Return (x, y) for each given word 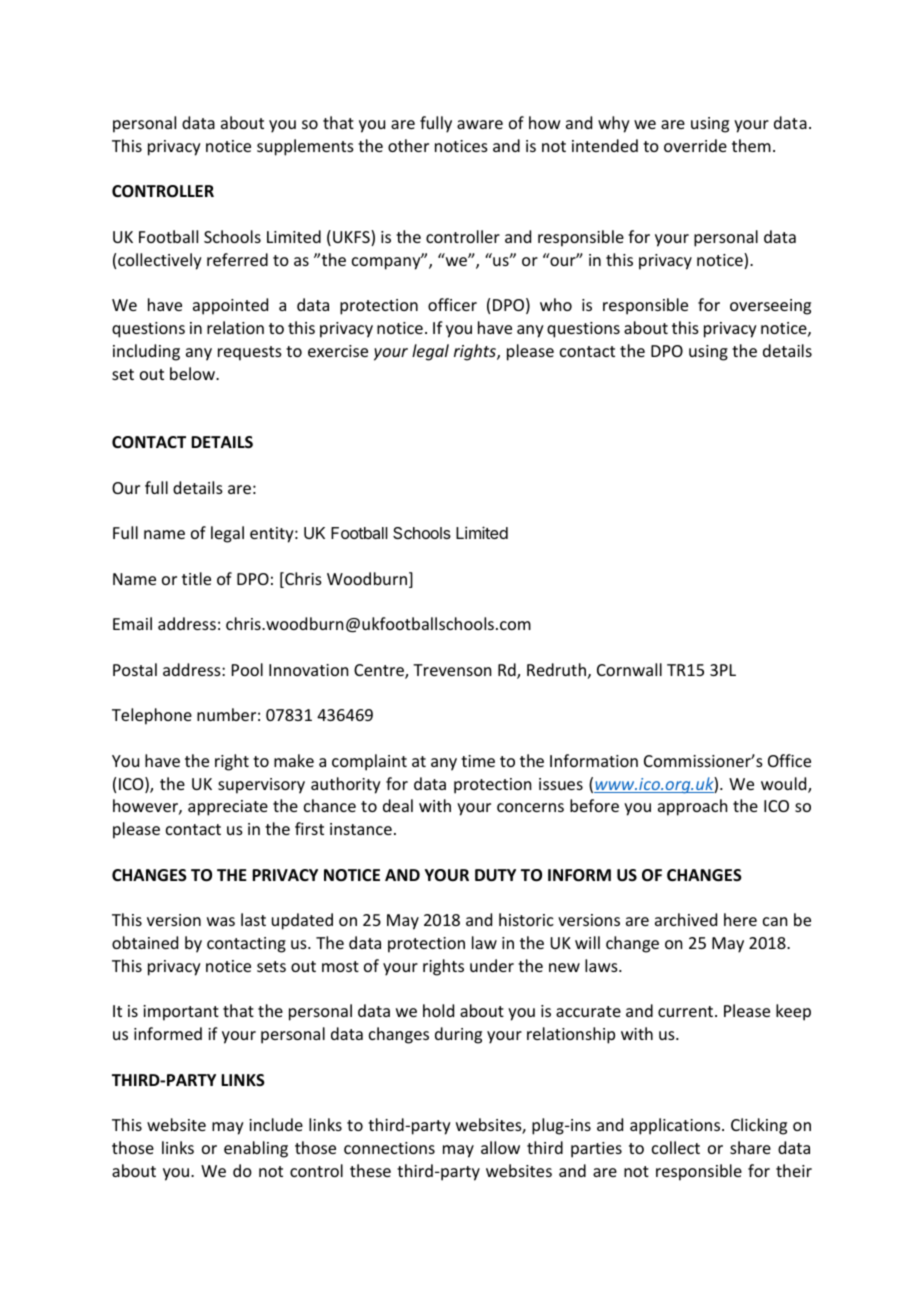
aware (480, 124)
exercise (338, 351)
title (196, 578)
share (750, 1147)
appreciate (228, 808)
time (478, 761)
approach (692, 807)
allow (500, 1147)
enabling (256, 1149)
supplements (305, 147)
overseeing (770, 307)
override (695, 145)
